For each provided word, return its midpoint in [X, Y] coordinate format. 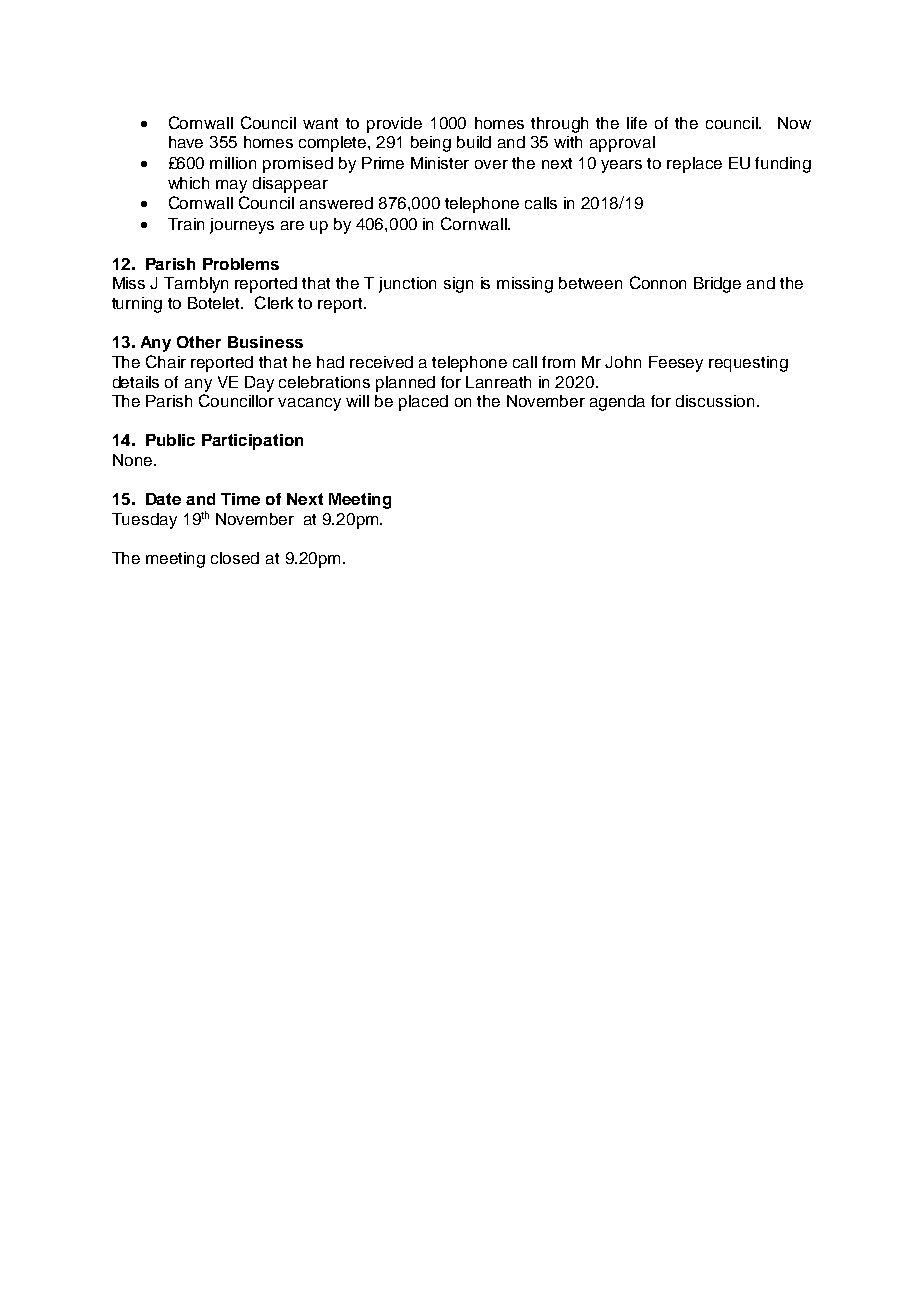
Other [199, 342]
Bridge [717, 285]
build [474, 142]
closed [235, 558]
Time [240, 499]
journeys [242, 226]
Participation [252, 442]
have [186, 142]
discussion [715, 401]
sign [458, 285]
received [381, 362]
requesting [748, 364]
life [637, 123]
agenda [617, 403]
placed [423, 403]
